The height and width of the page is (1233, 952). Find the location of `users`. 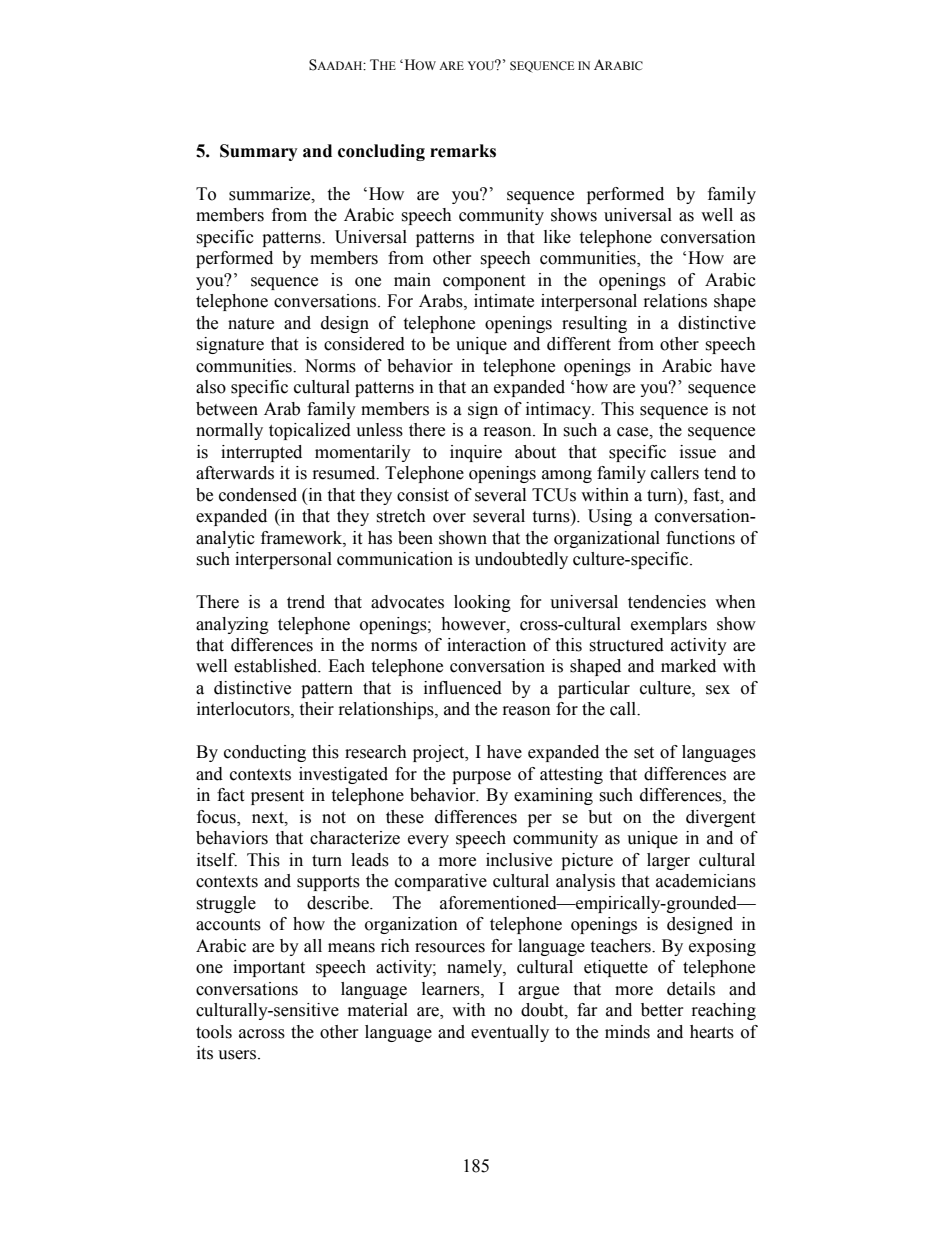

users is located at coordinates (237, 1055).
